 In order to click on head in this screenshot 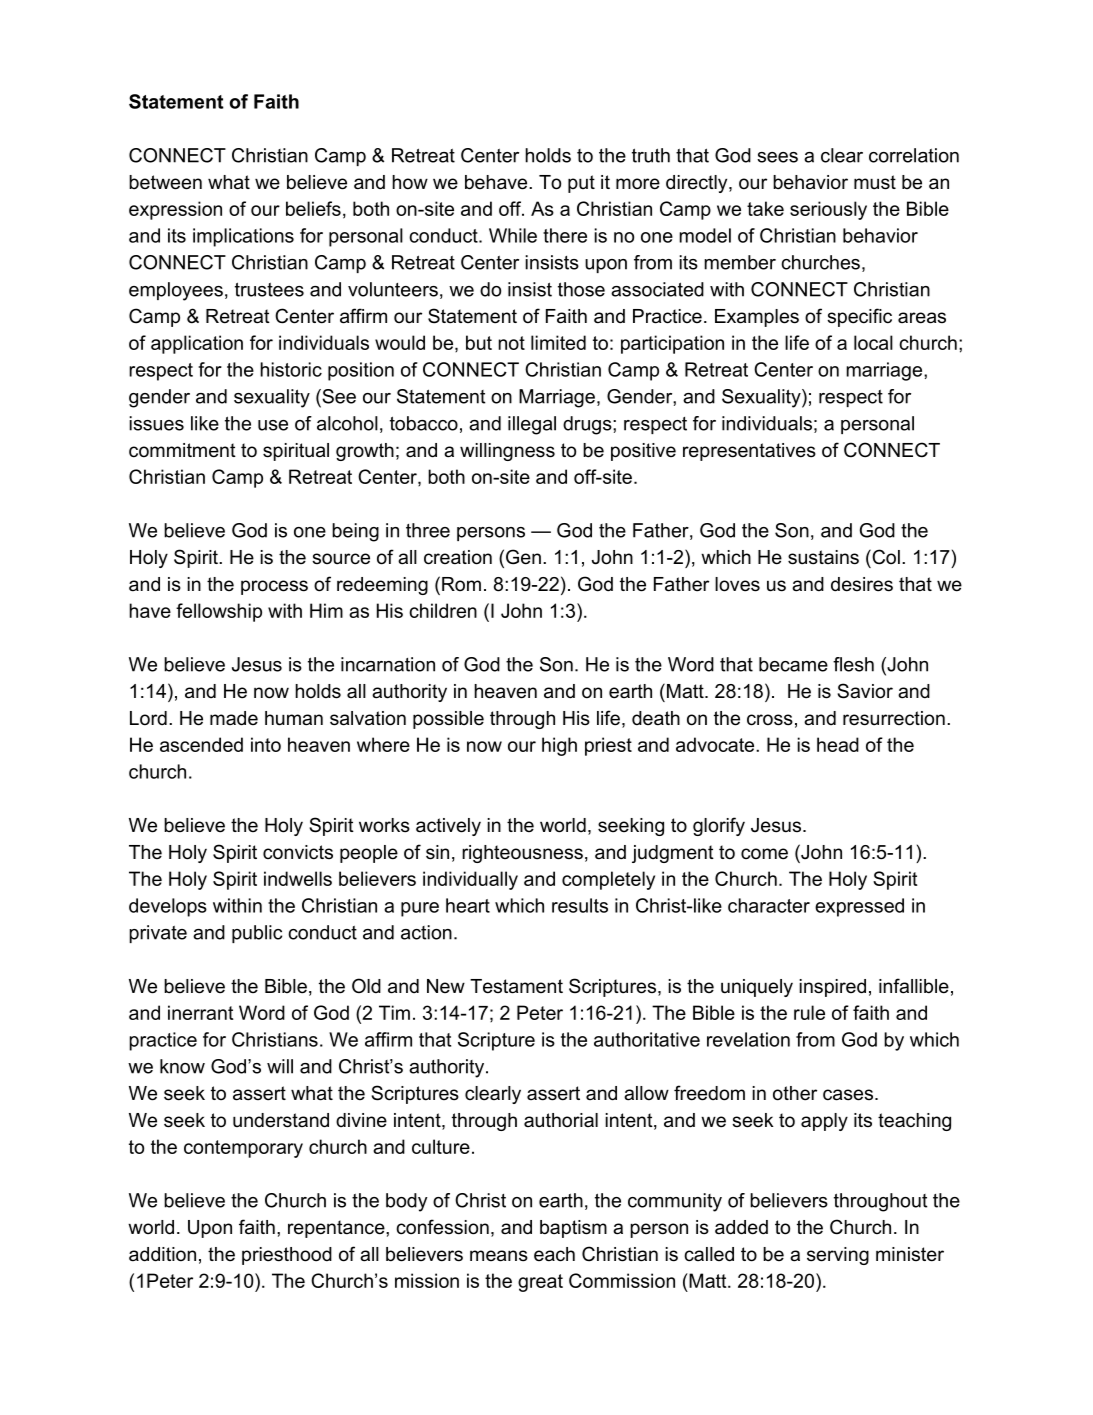, I will do `click(838, 744)`.
